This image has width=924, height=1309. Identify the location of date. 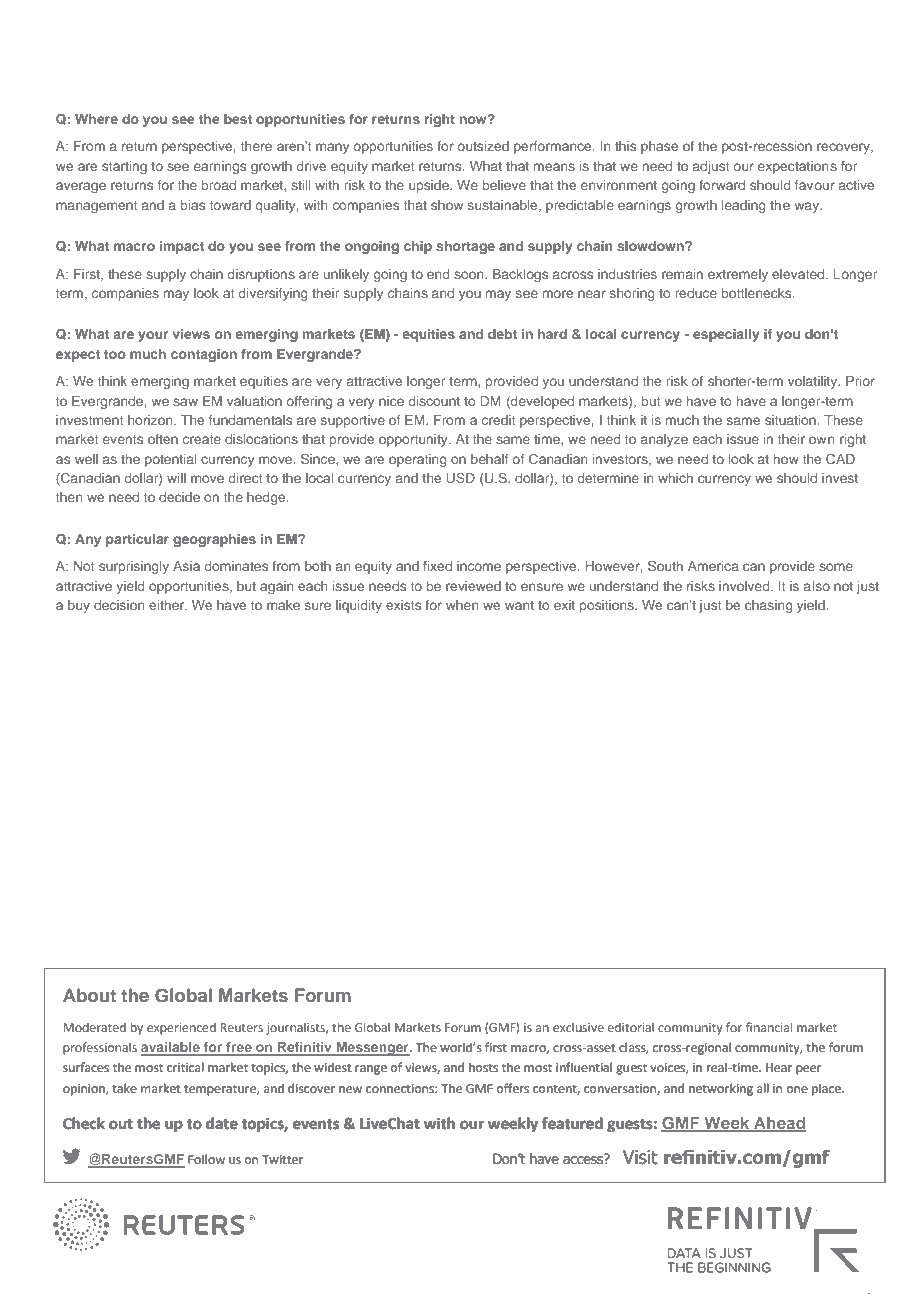
(222, 1123).
